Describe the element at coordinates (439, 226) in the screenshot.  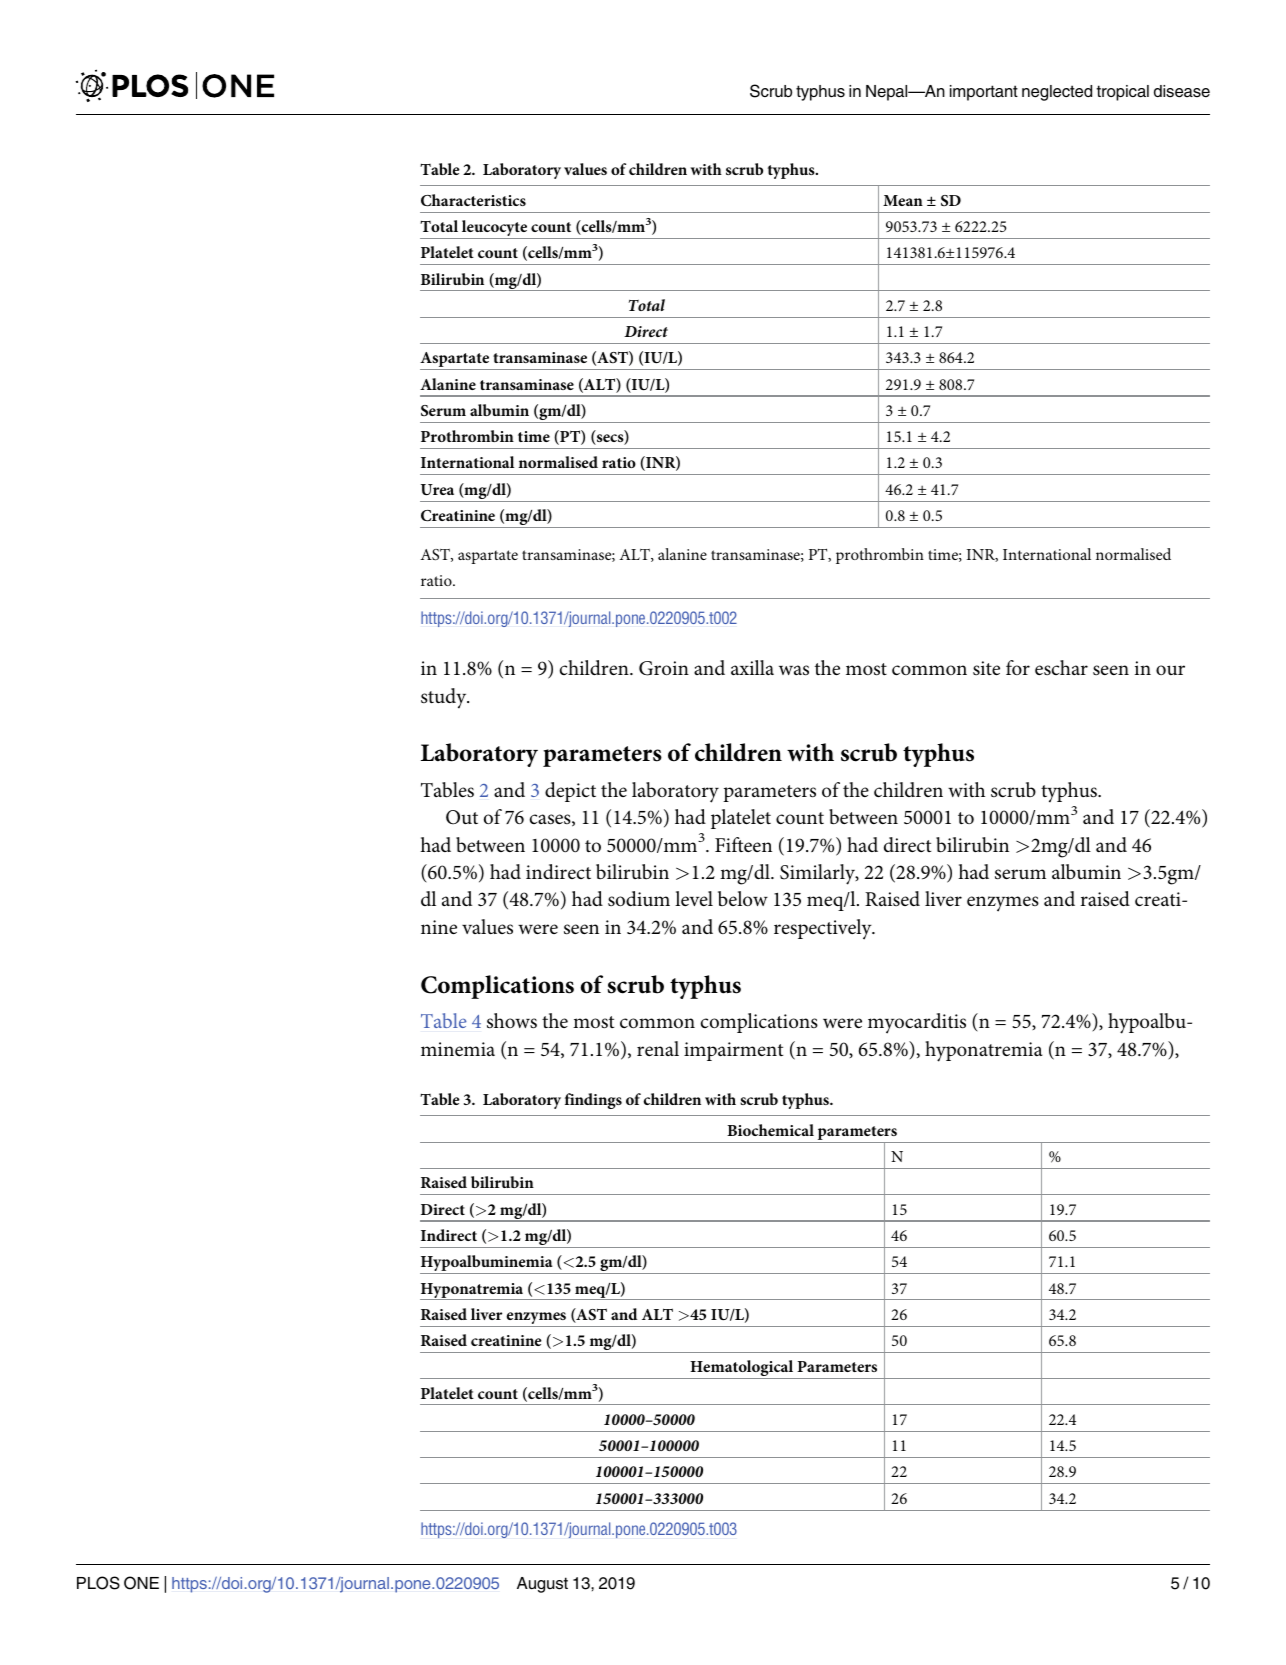
I see `Total` at that location.
